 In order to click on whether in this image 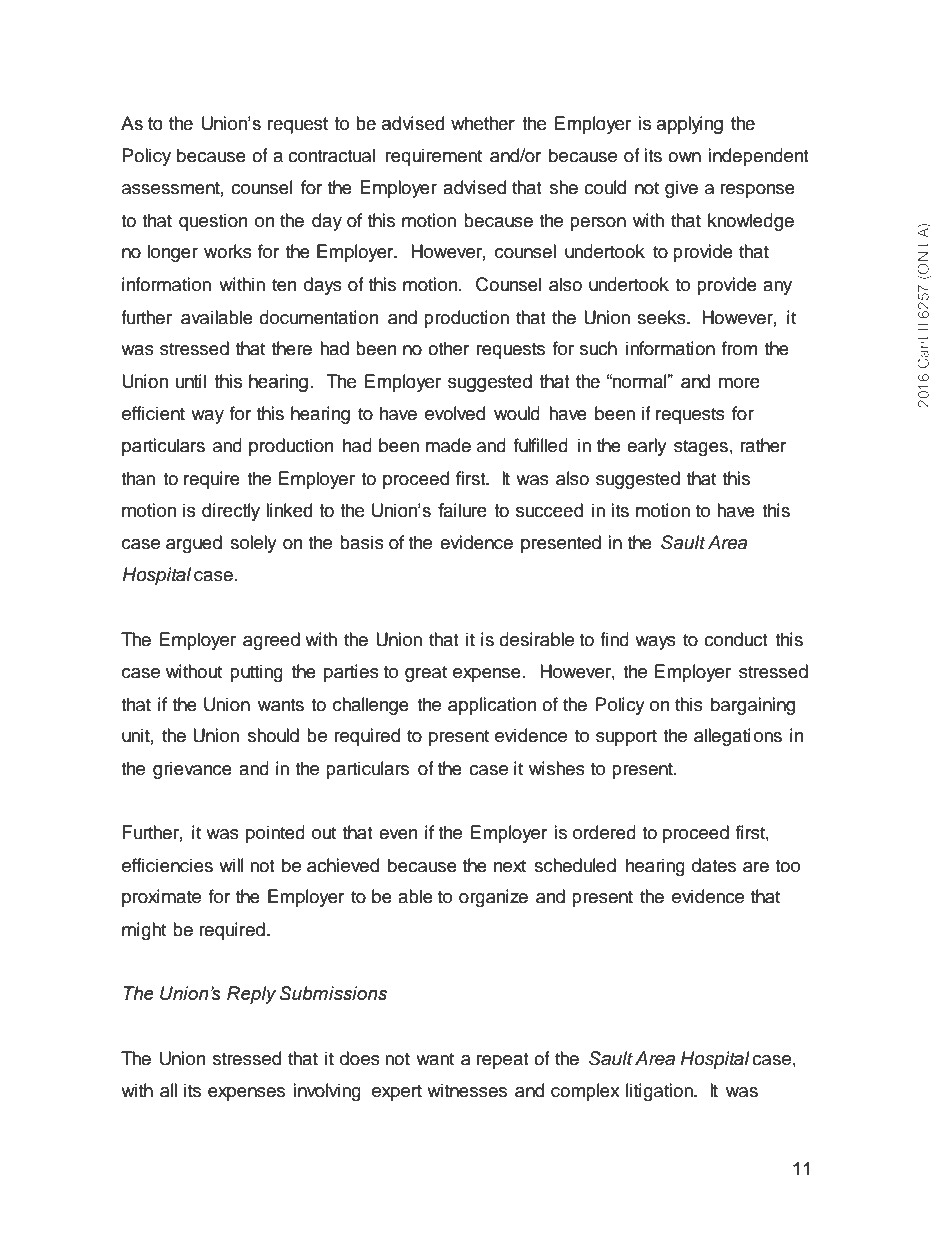, I will do `click(483, 123)`.
